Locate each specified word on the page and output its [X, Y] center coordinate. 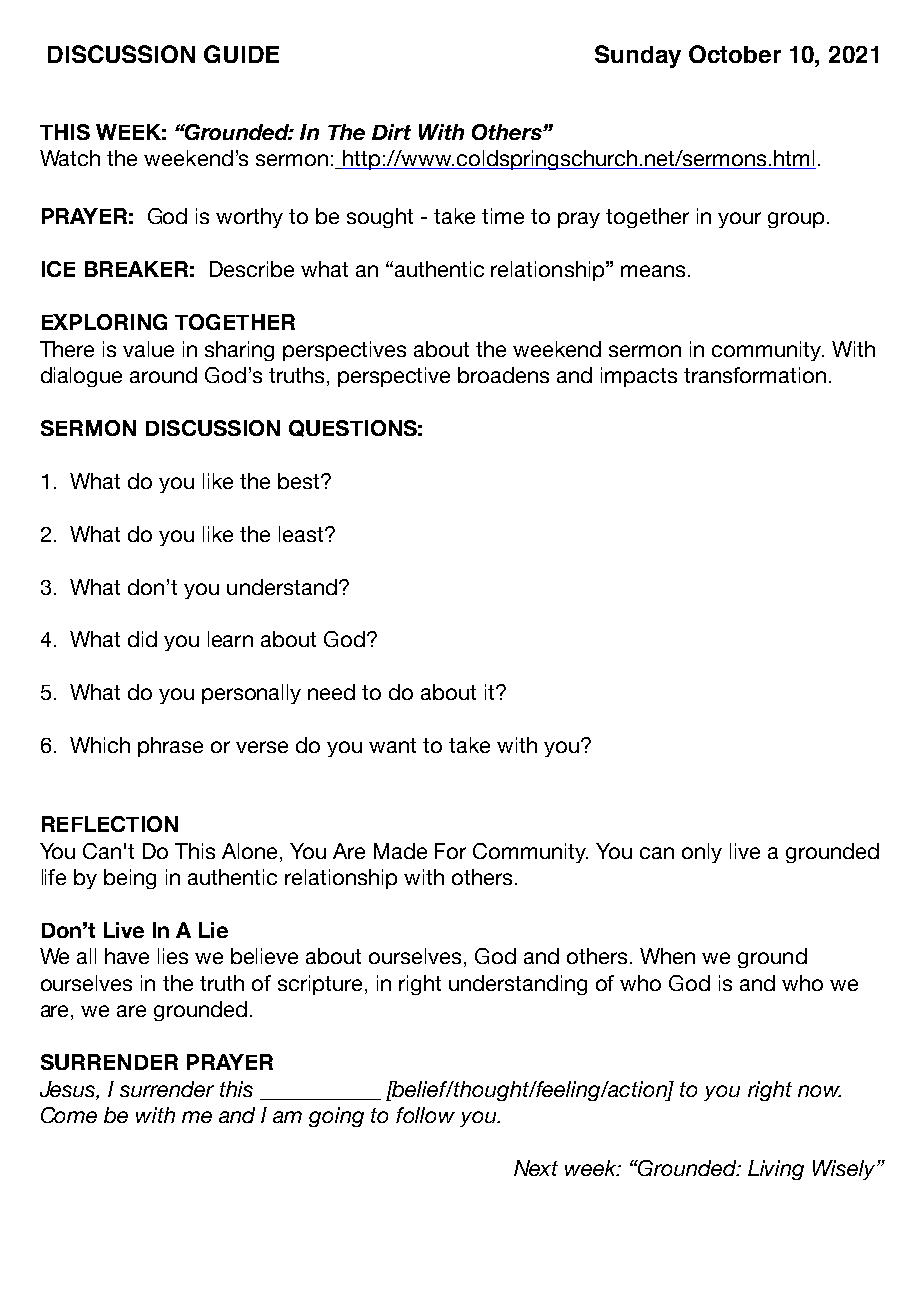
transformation [755, 375]
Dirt [391, 132]
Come [69, 1115]
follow [425, 1115]
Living [776, 1170]
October [735, 54]
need [331, 692]
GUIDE [241, 54]
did [142, 639]
